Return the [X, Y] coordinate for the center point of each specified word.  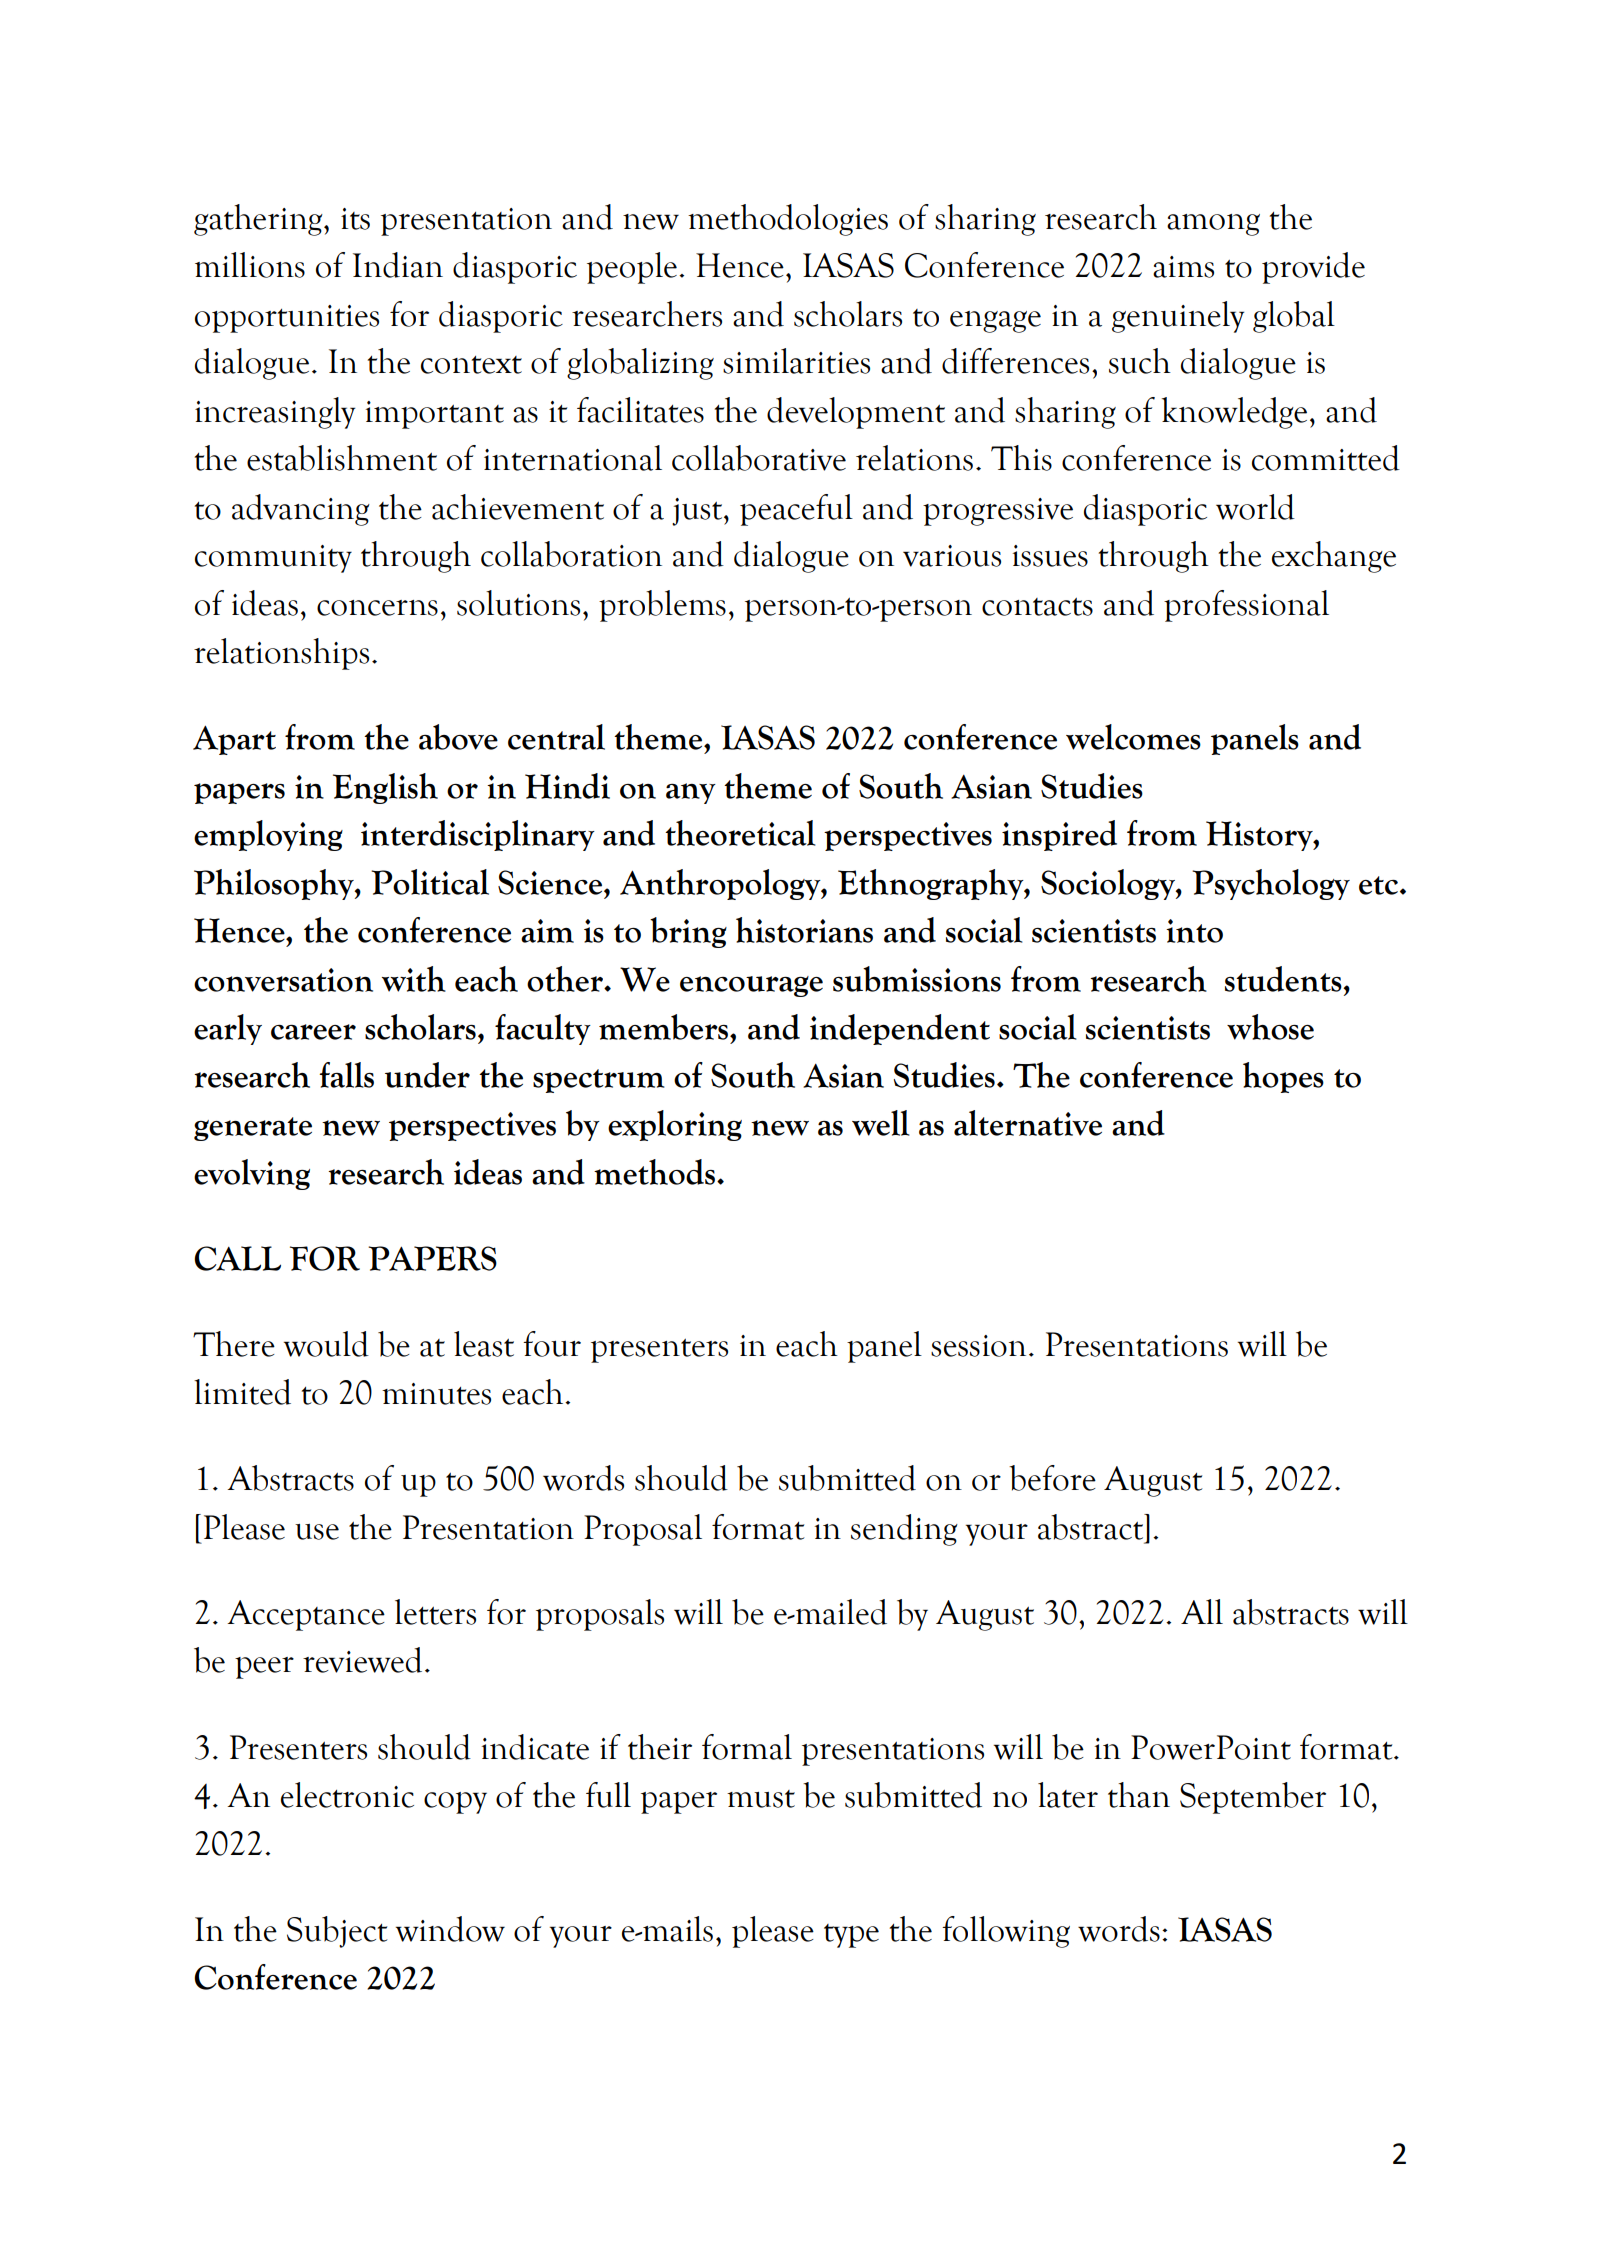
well [880, 1123]
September [1253, 1798]
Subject [337, 1932]
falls [346, 1075]
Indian [398, 265]
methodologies [788, 220]
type [851, 1936]
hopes [1283, 1077]
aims [1183, 267]
